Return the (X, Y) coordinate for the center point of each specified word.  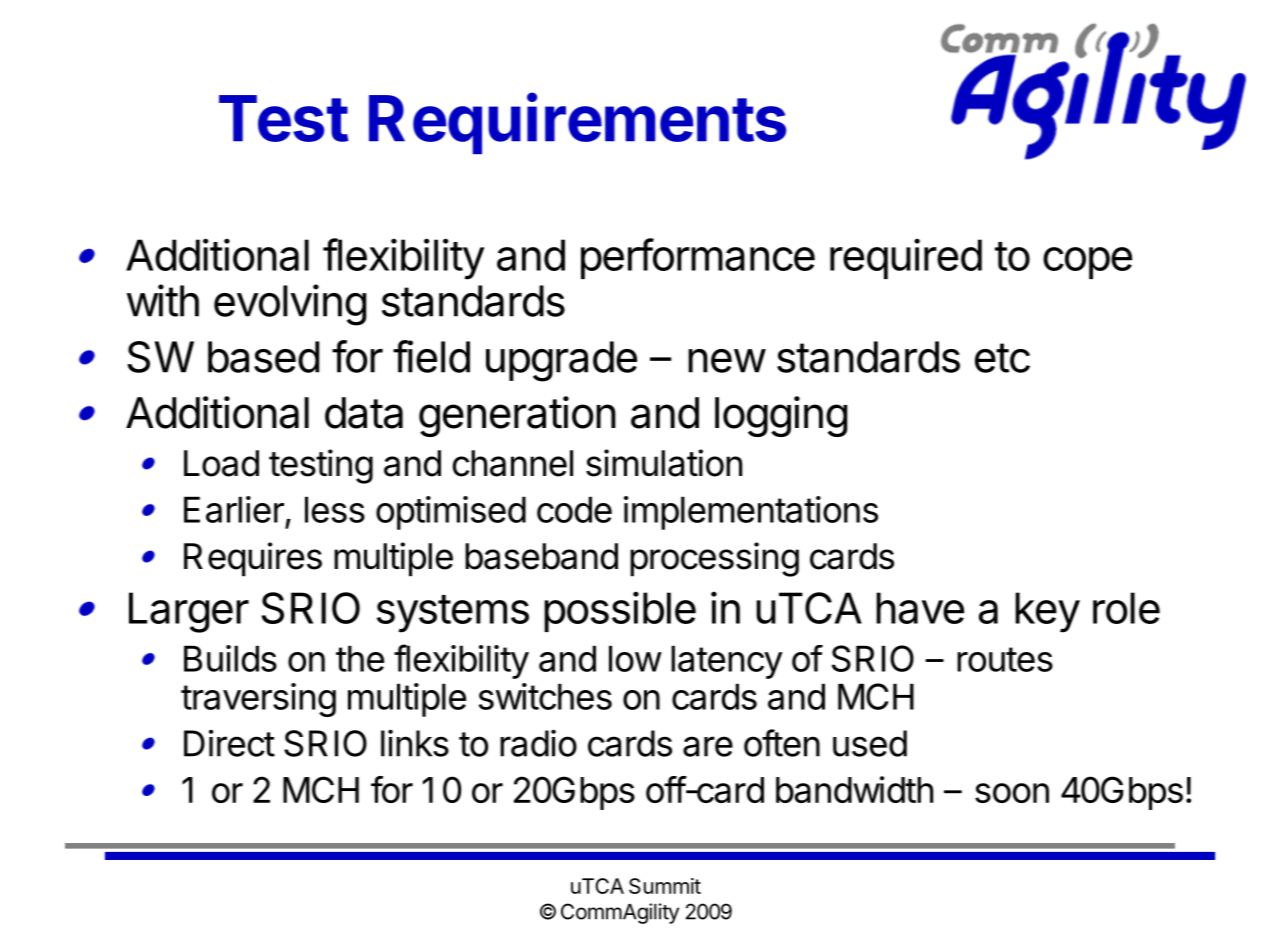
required (906, 258)
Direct (229, 743)
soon (1012, 793)
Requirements (577, 123)
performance (698, 258)
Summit (665, 886)
